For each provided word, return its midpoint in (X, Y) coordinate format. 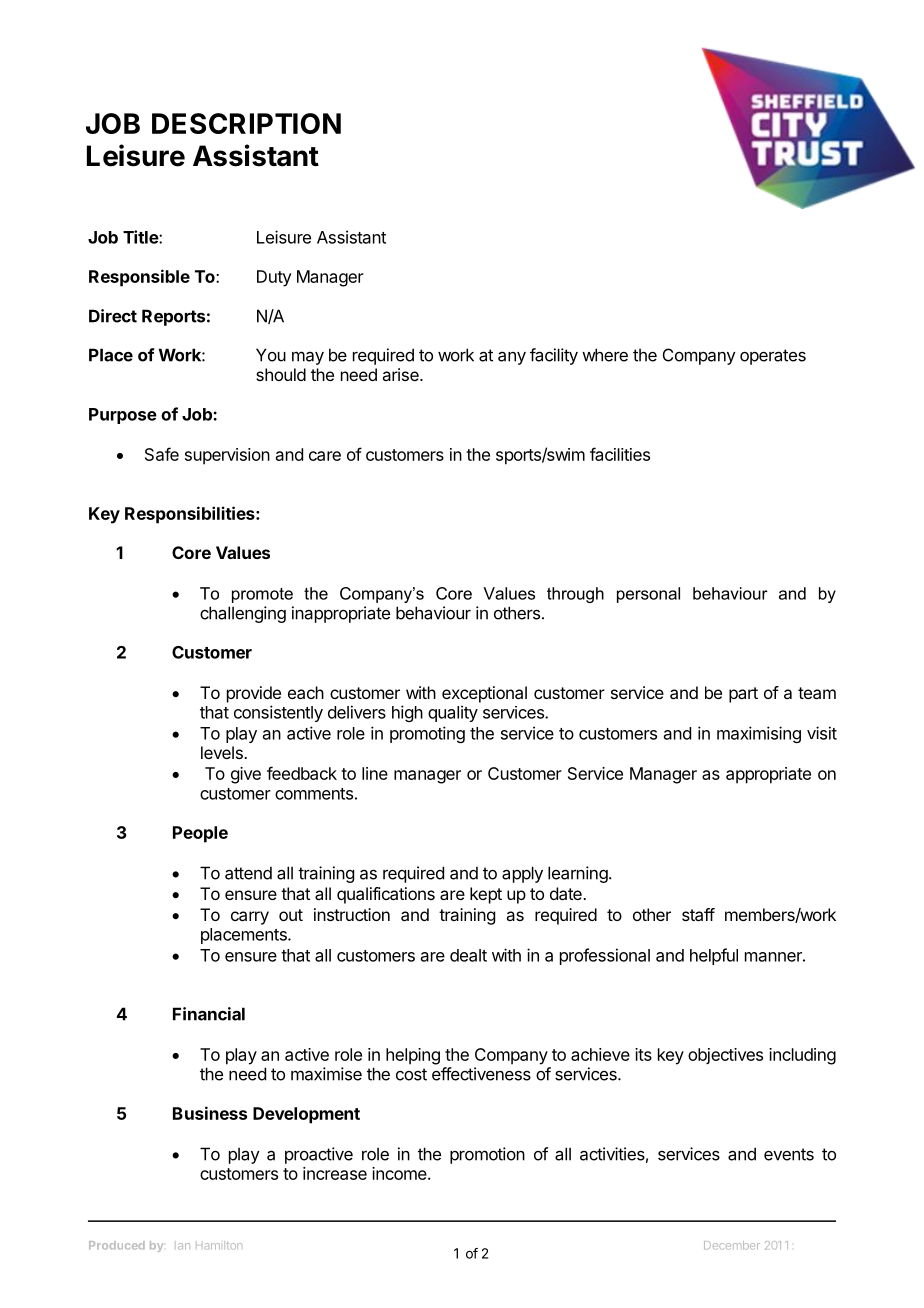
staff (698, 914)
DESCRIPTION (246, 123)
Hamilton (219, 1245)
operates (773, 357)
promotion (487, 1155)
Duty (274, 278)
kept (486, 895)
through (575, 595)
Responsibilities (191, 515)
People (200, 834)
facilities (620, 454)
